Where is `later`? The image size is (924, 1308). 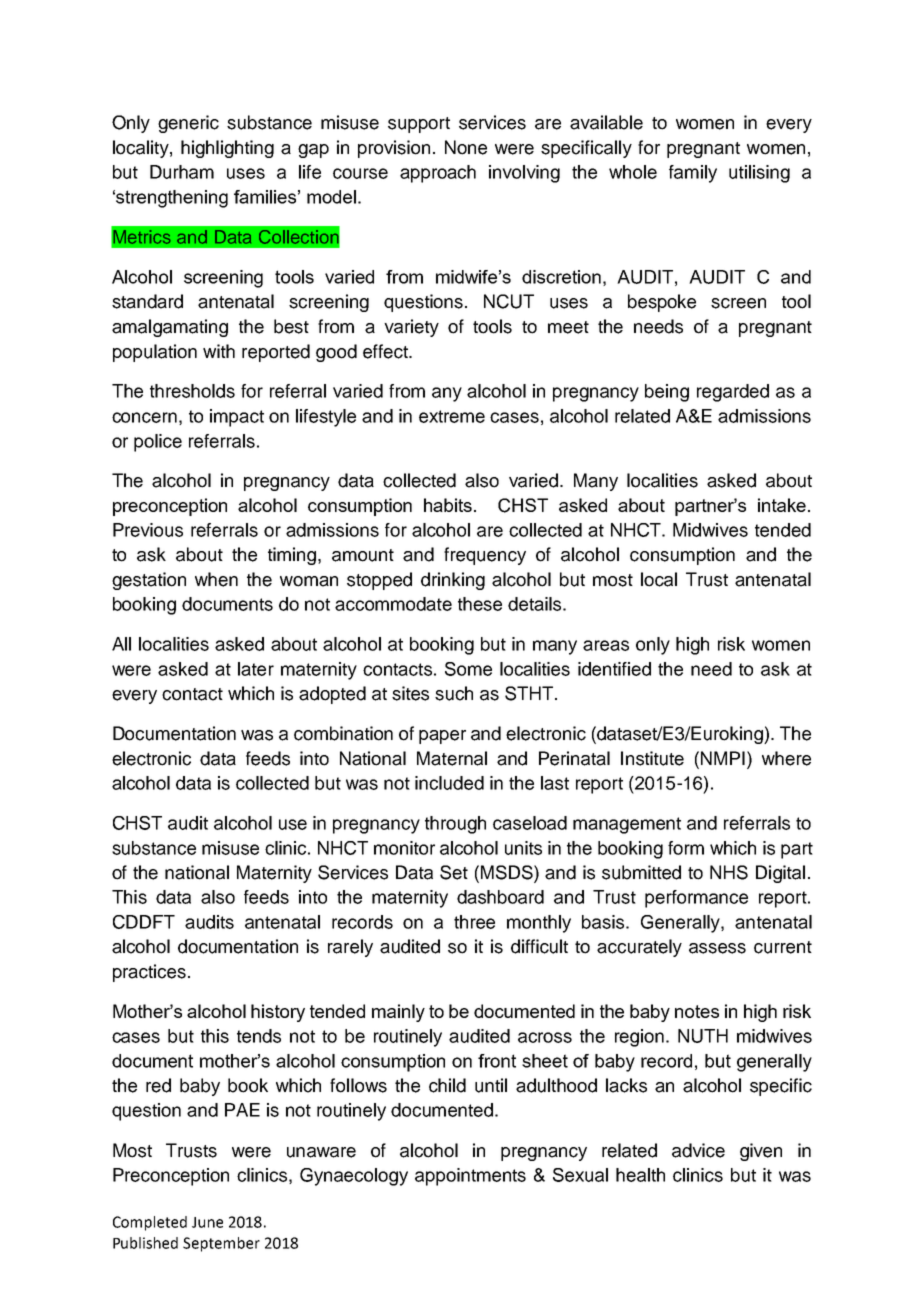
later is located at coordinates (256, 669).
